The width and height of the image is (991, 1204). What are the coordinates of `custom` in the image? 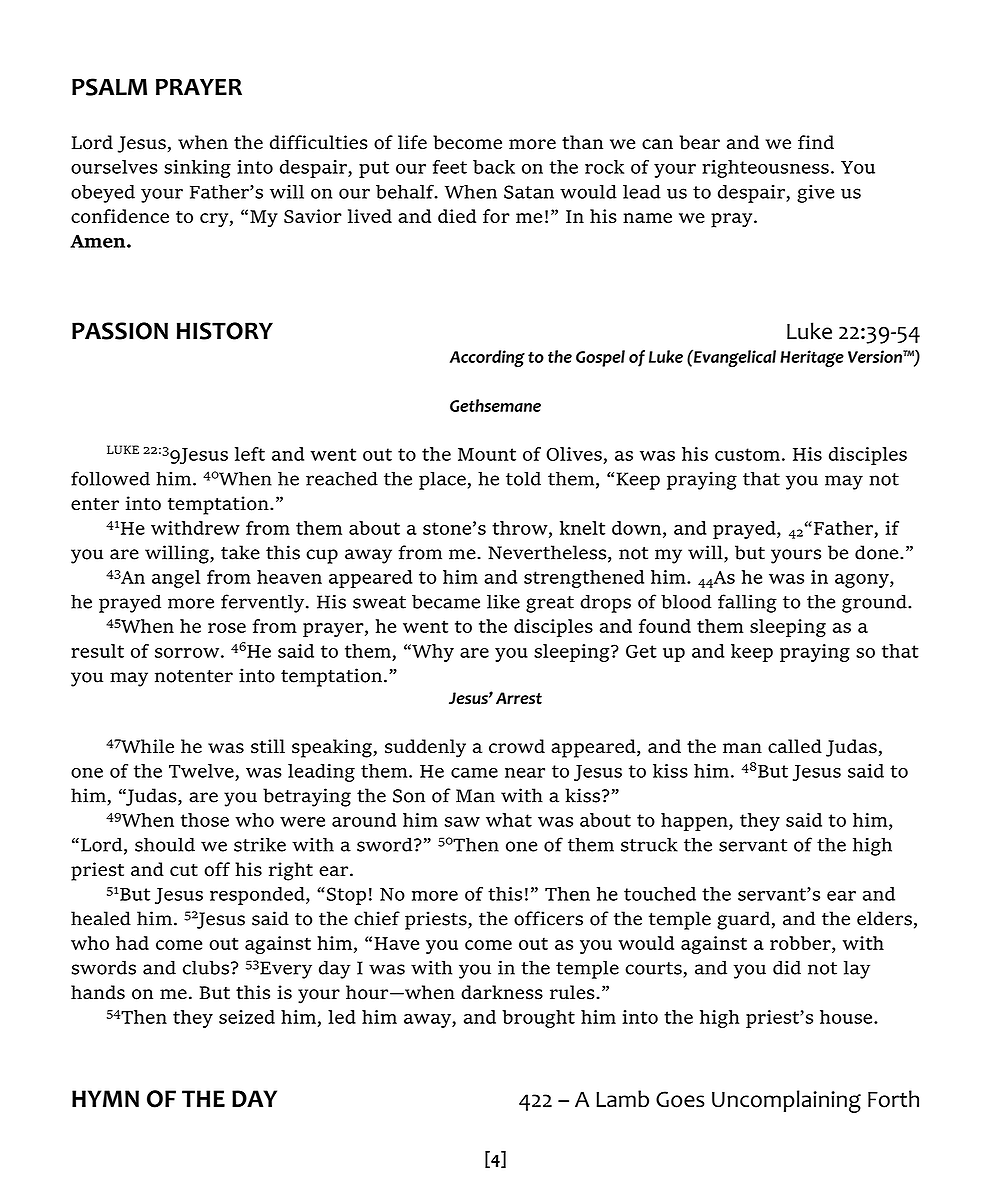 It's located at (747, 454).
